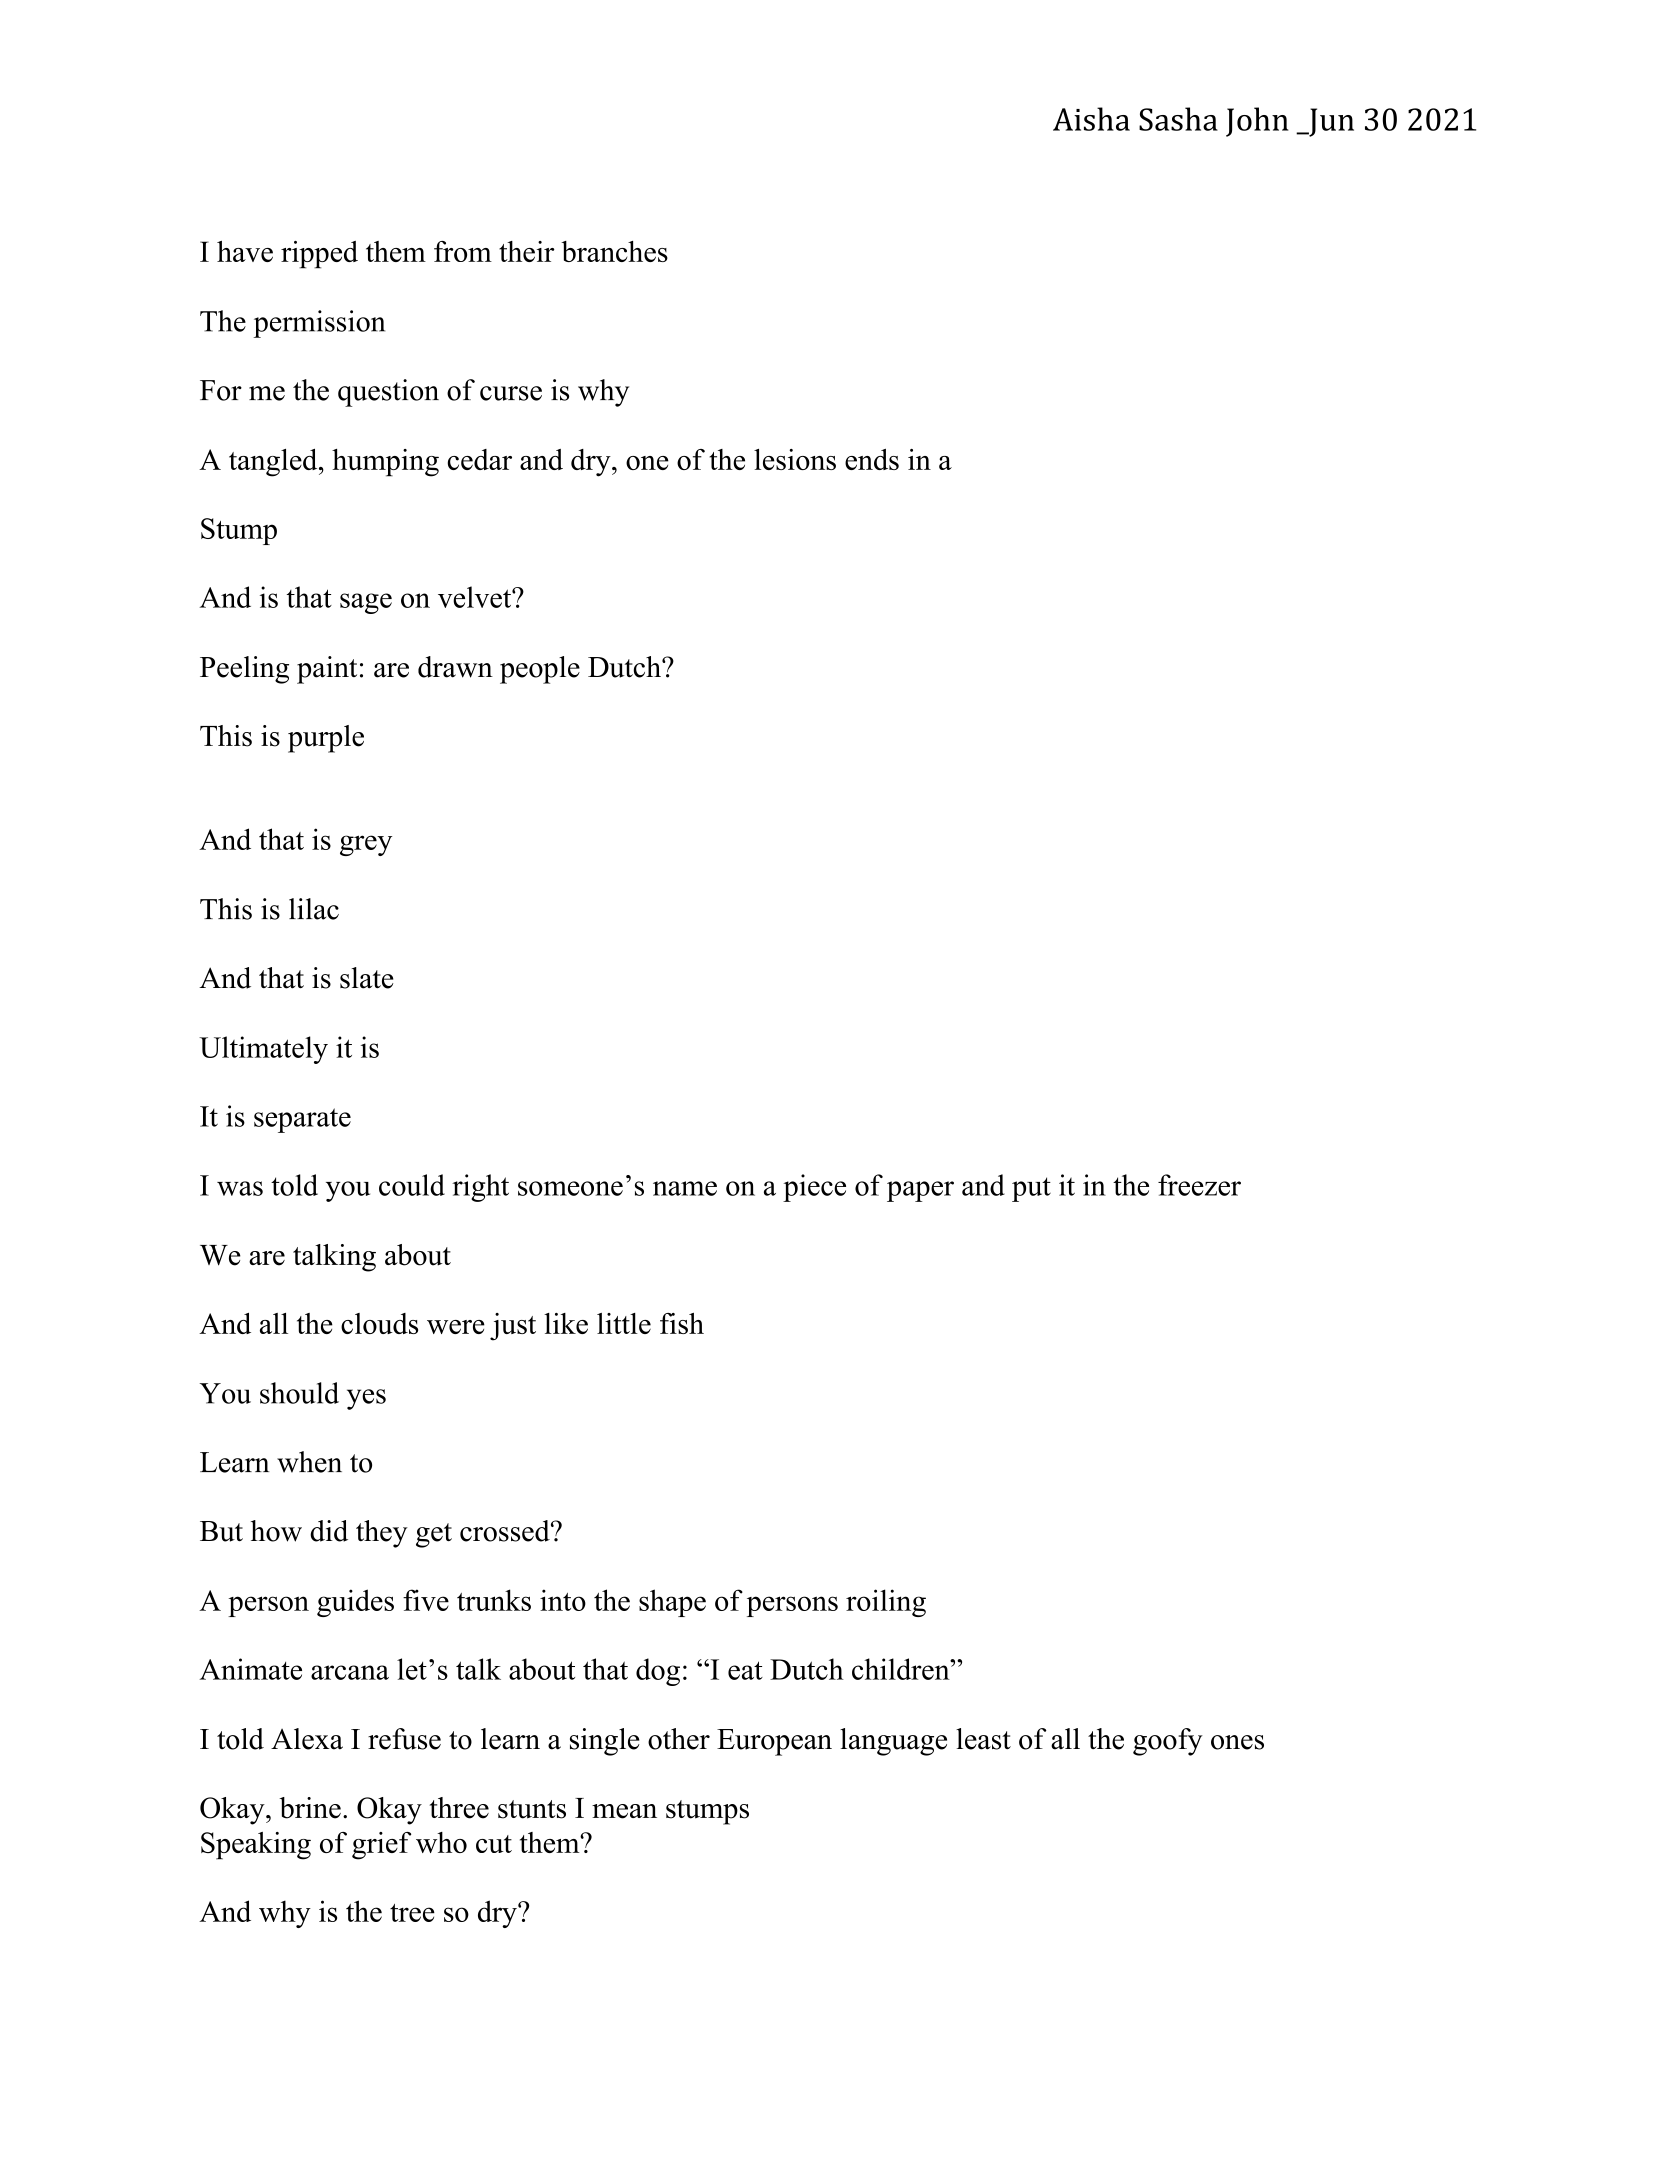 Image resolution: width=1673 pixels, height=2165 pixels. I want to click on mean, so click(624, 1811).
